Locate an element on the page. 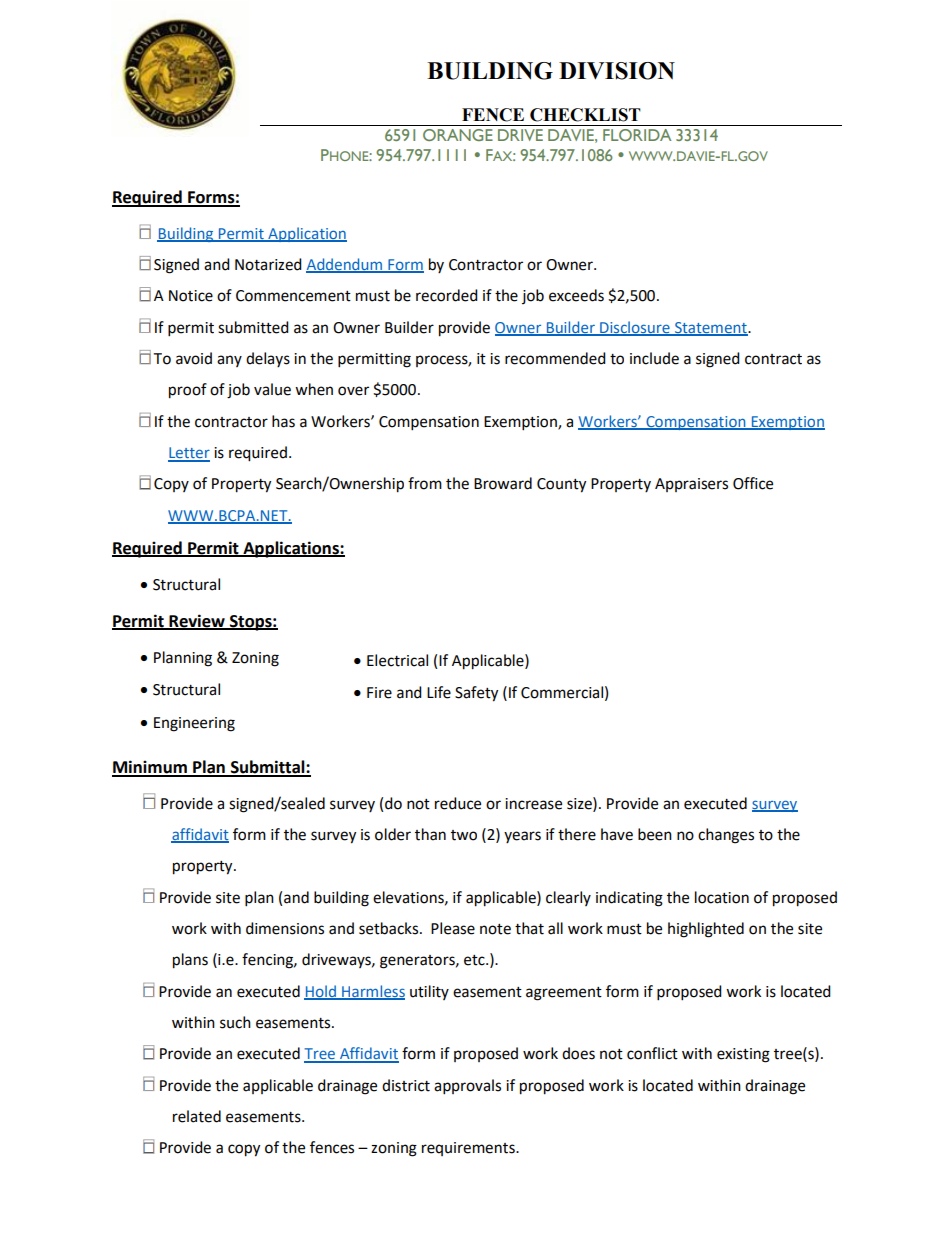 The height and width of the page is (1233, 952). Engineering is located at coordinates (194, 724).
